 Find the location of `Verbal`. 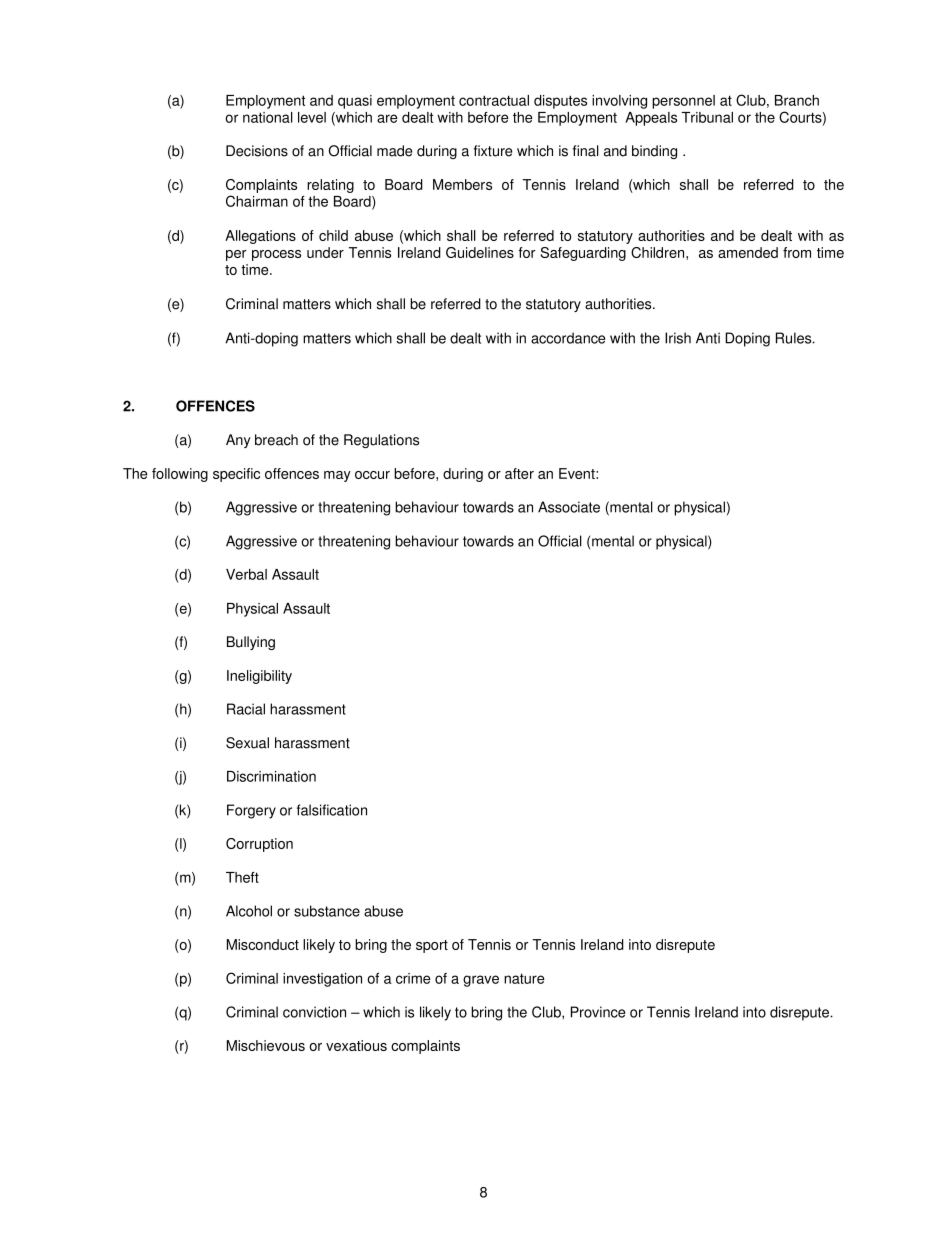

Verbal is located at coordinates (246, 574).
